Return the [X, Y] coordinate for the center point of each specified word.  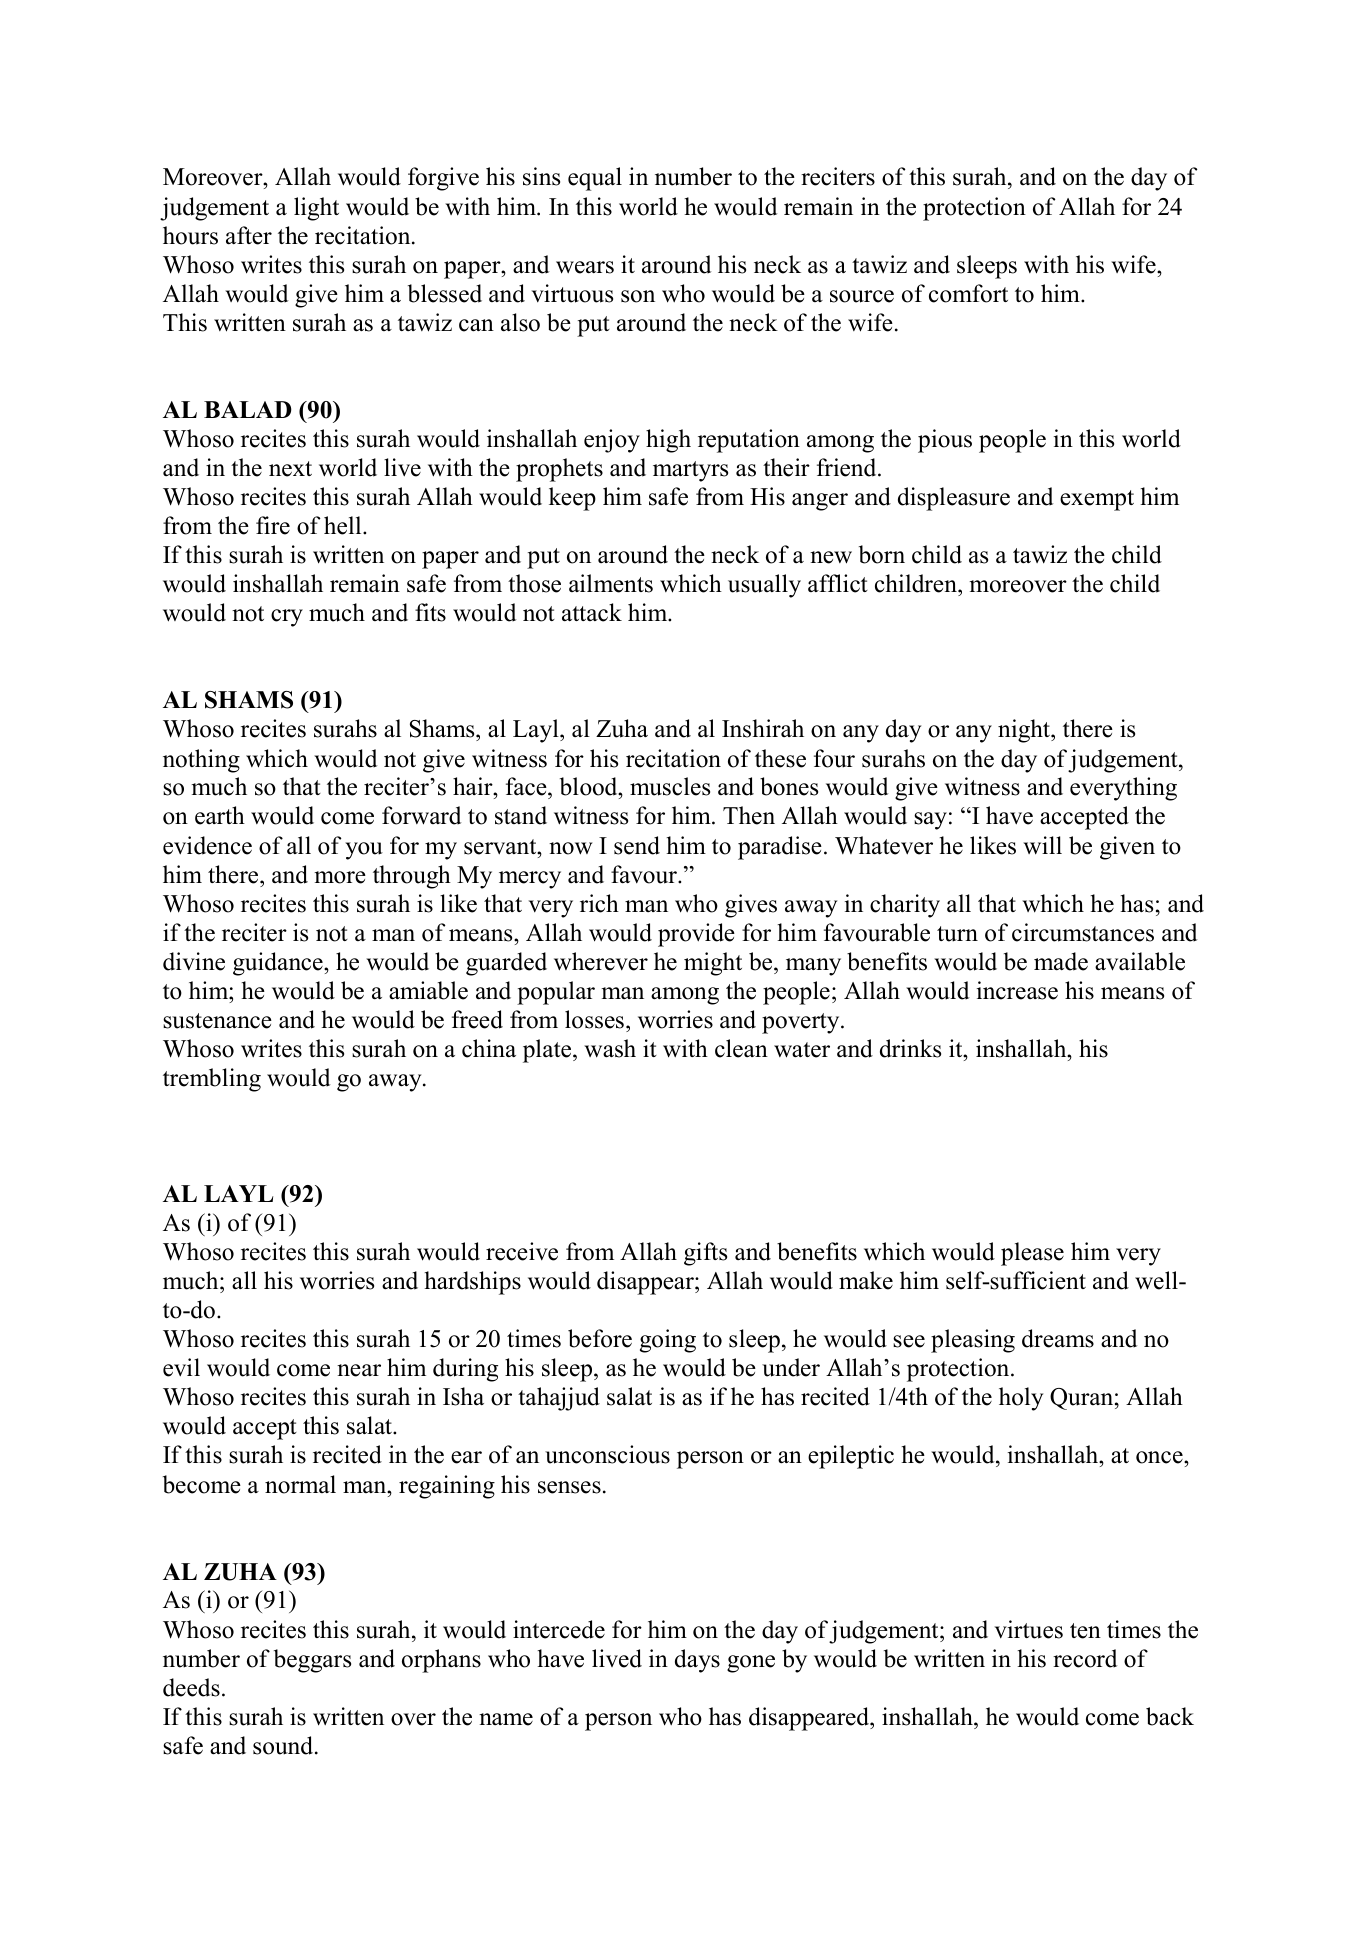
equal [595, 179]
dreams [1058, 1338]
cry [287, 618]
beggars [312, 1661]
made [1061, 961]
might [713, 964]
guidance [279, 964]
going [668, 1341]
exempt [1097, 500]
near [359, 1370]
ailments [611, 583]
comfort [968, 293]
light [316, 209]
